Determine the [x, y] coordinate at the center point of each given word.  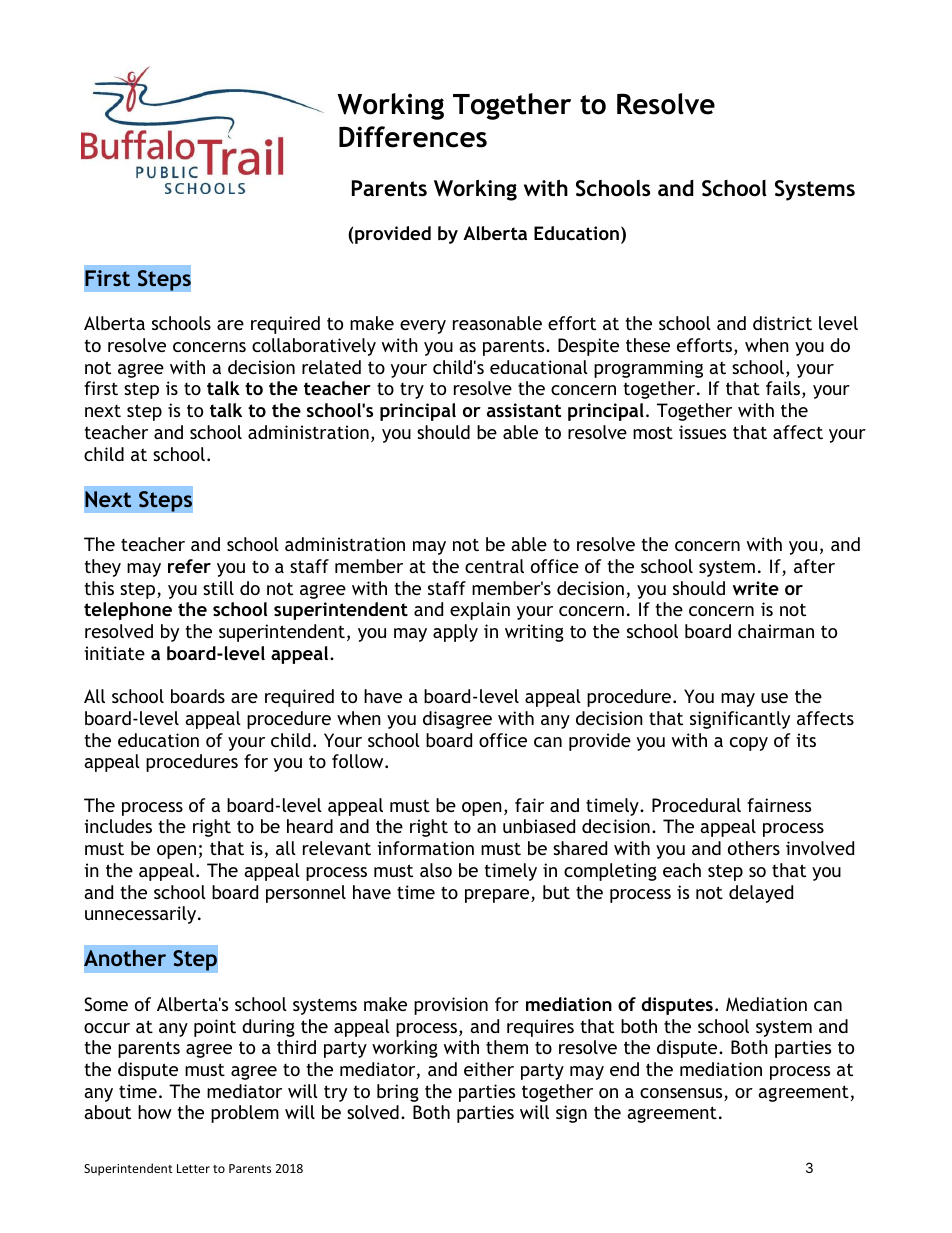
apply [455, 633]
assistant [524, 410]
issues [702, 432]
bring [398, 1093]
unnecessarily [142, 915]
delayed [761, 894]
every [423, 327]
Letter [193, 1168]
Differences [413, 137]
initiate [114, 653]
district [782, 323]
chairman [776, 631]
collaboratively [314, 347]
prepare [498, 896]
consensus [682, 1094]
